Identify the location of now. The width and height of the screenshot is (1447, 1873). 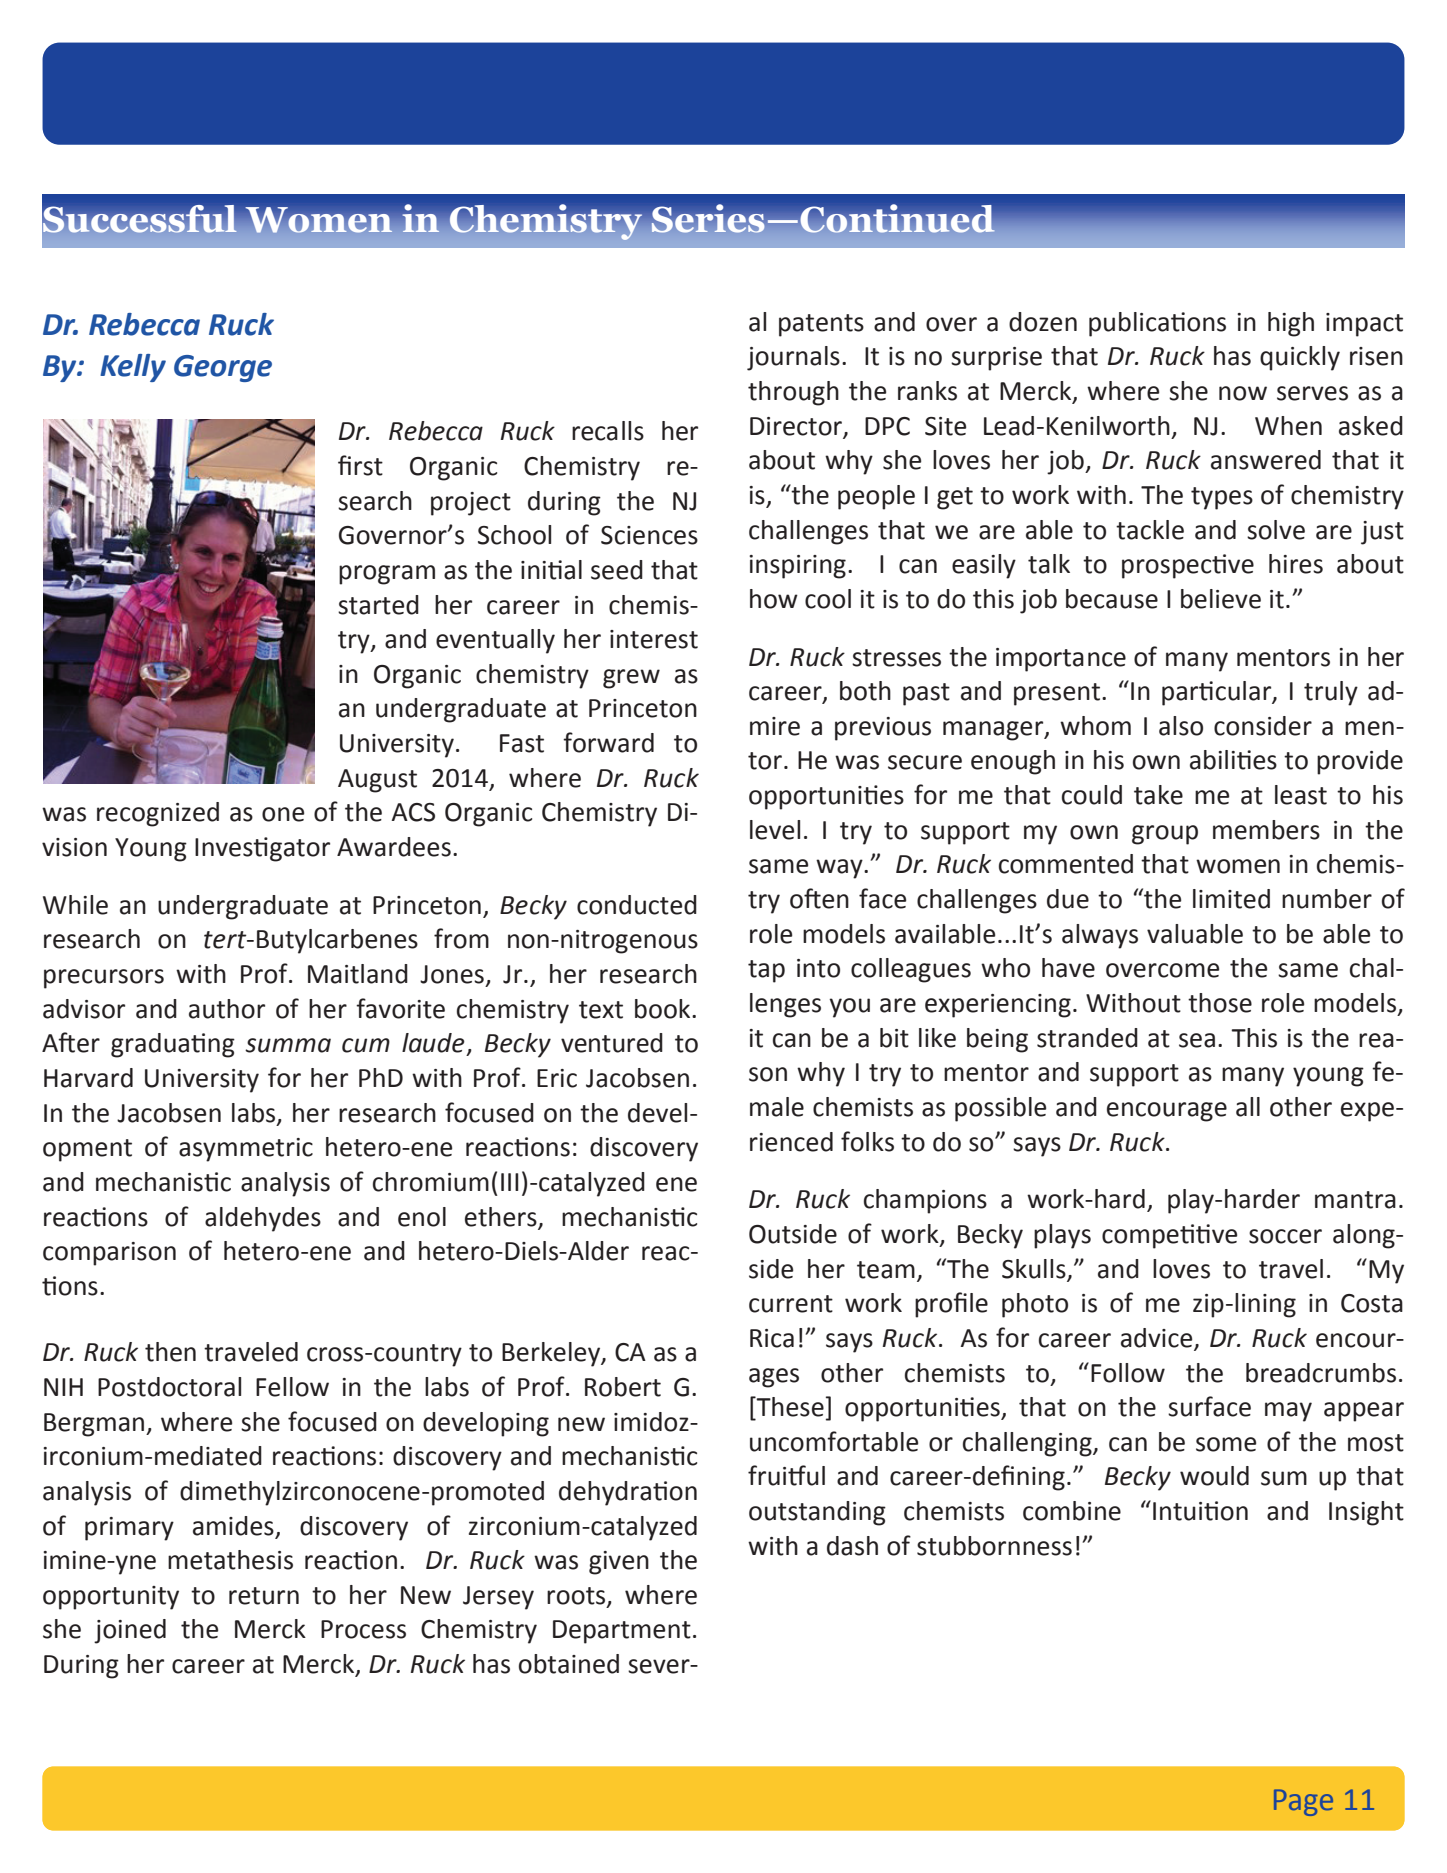
(1243, 393).
